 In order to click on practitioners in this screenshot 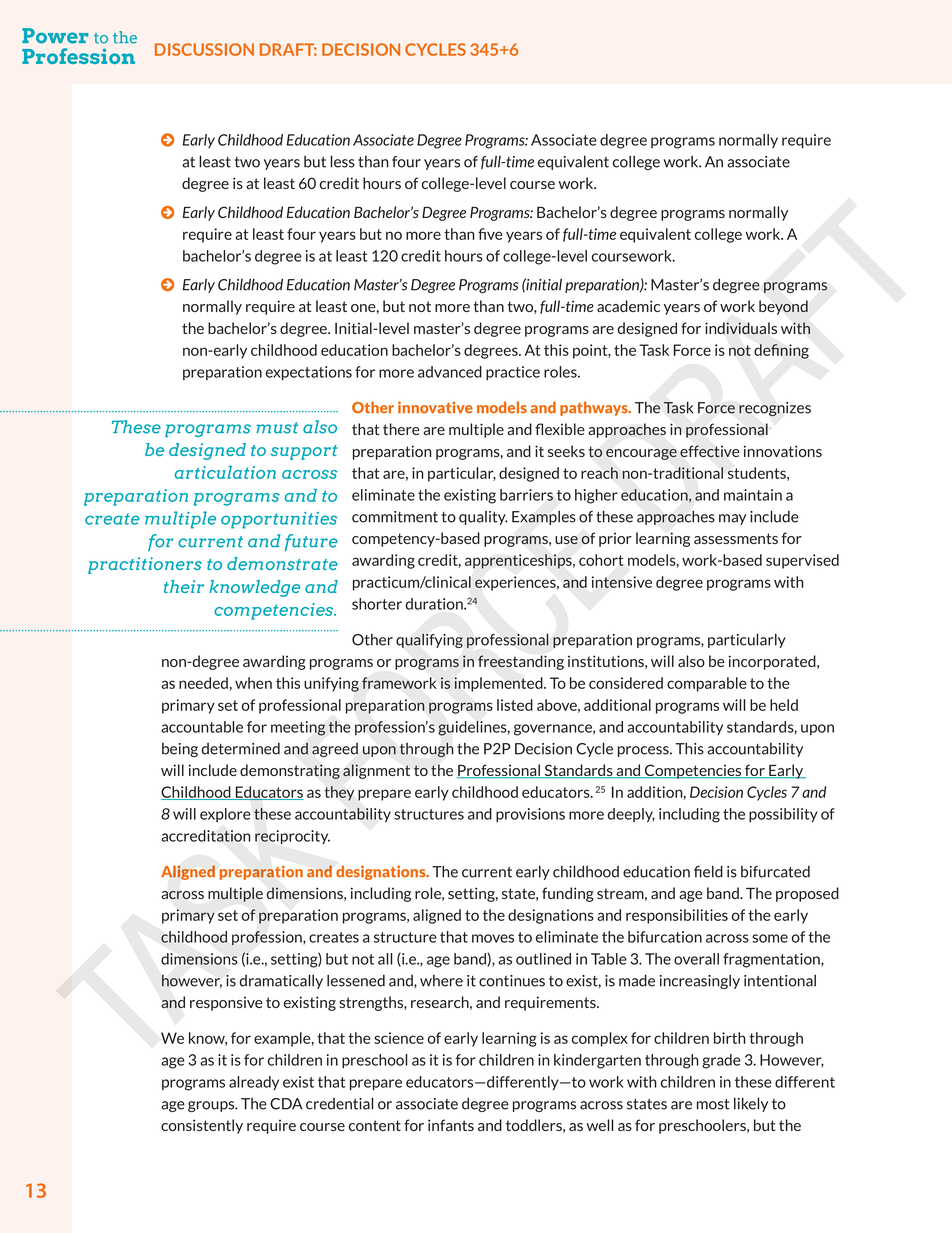, I will do `click(145, 565)`.
